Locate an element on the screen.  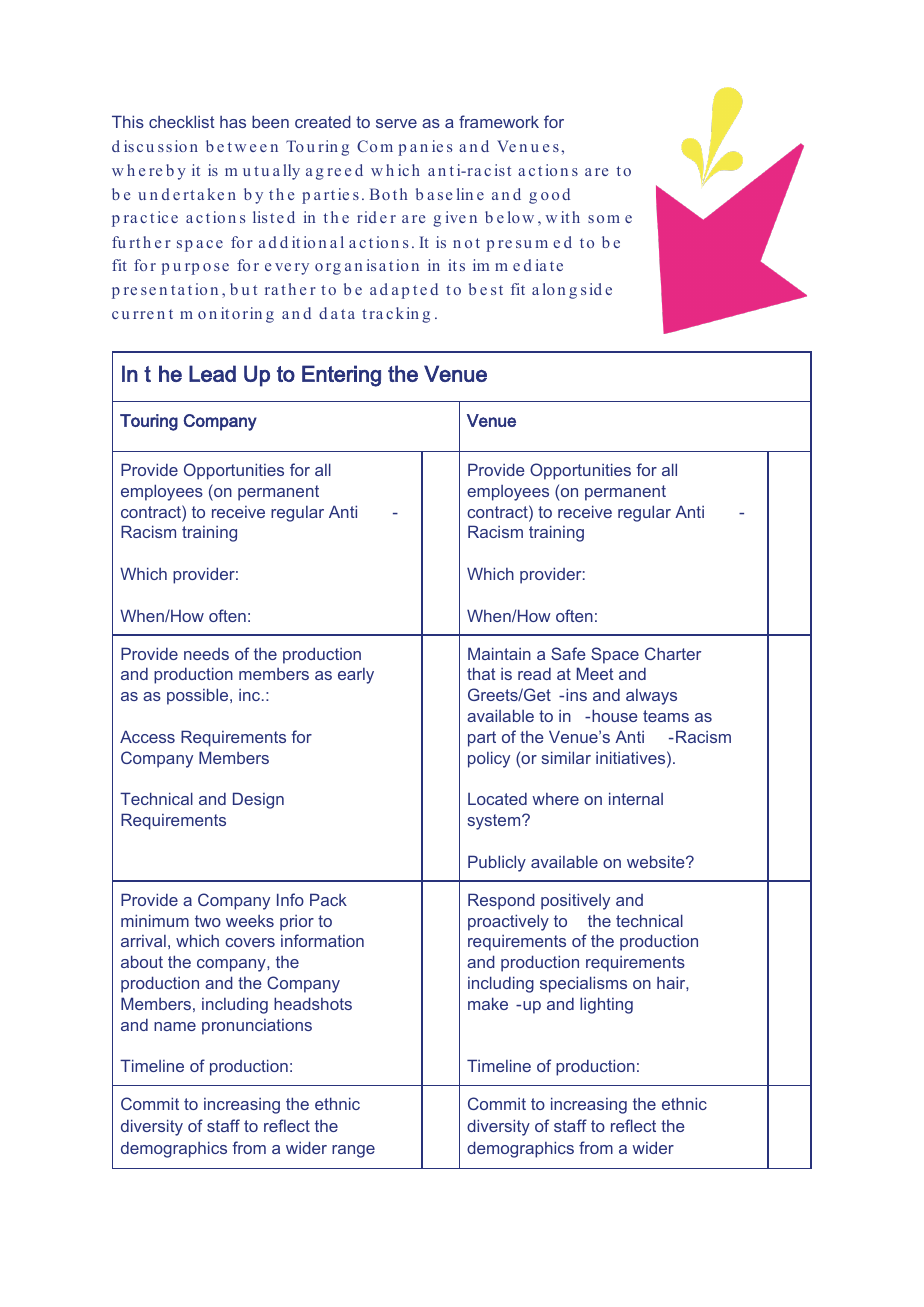
internal is located at coordinates (636, 798).
